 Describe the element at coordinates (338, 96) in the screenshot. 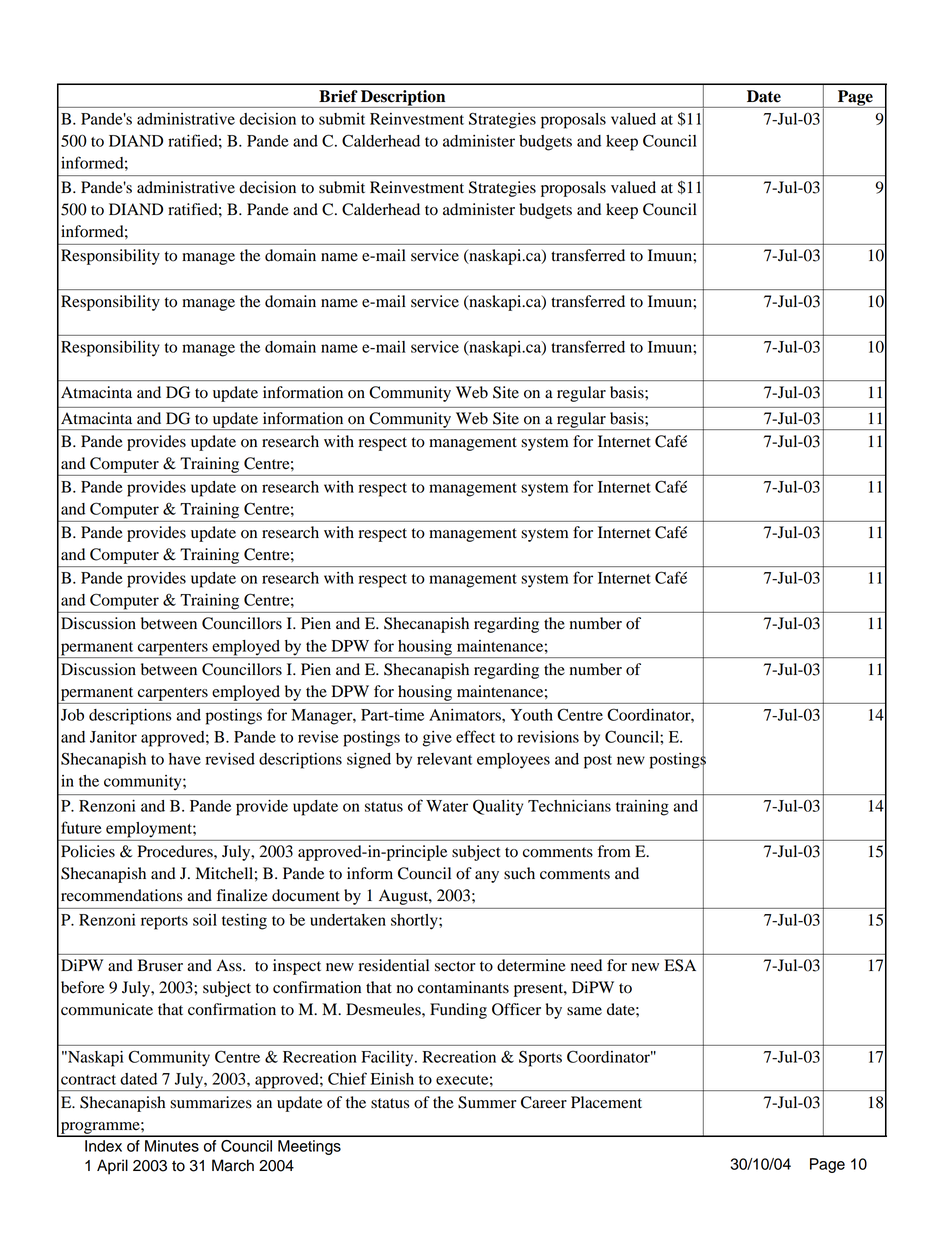

I see `Brief` at that location.
